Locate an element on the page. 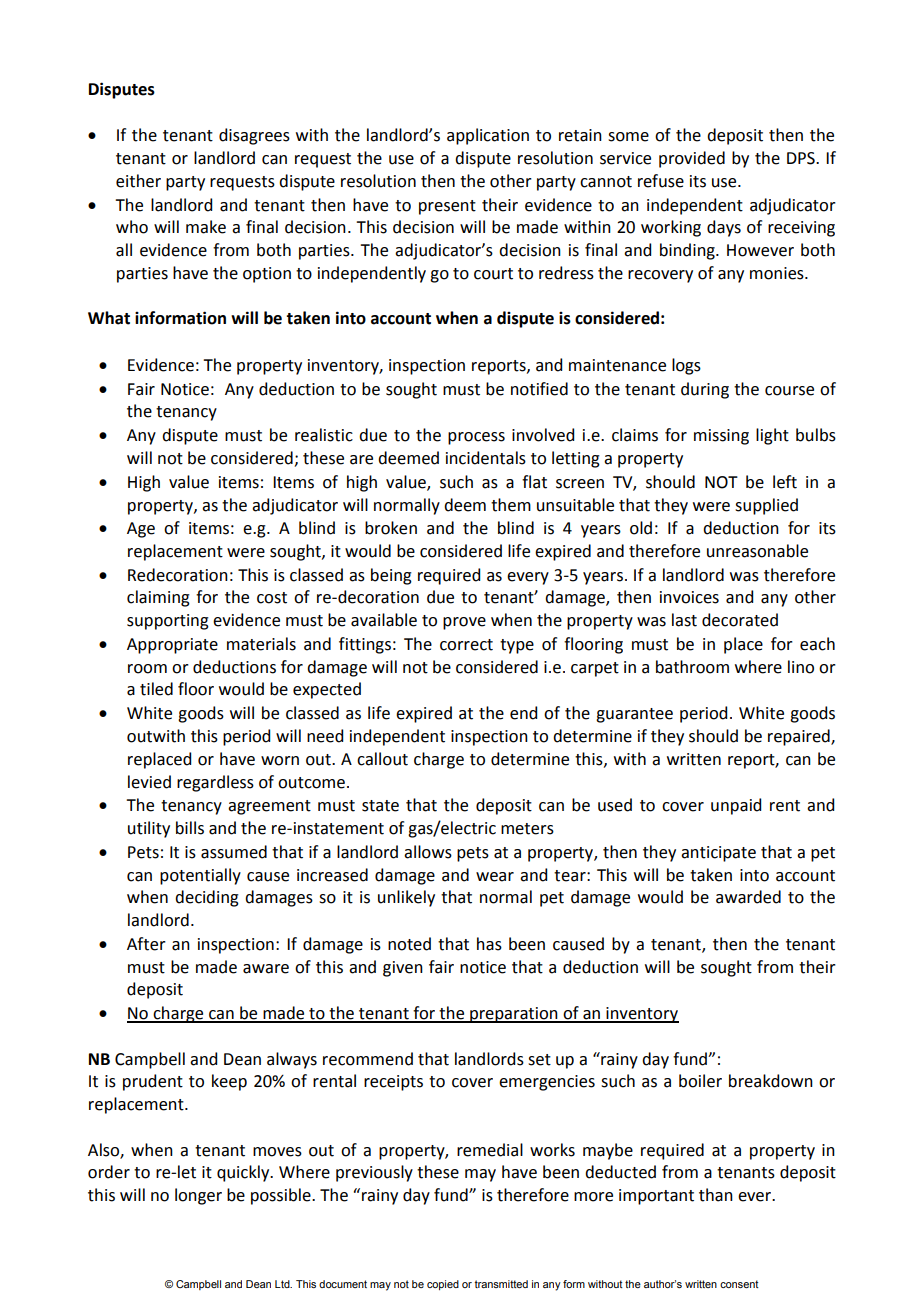  provided is located at coordinates (692, 159).
